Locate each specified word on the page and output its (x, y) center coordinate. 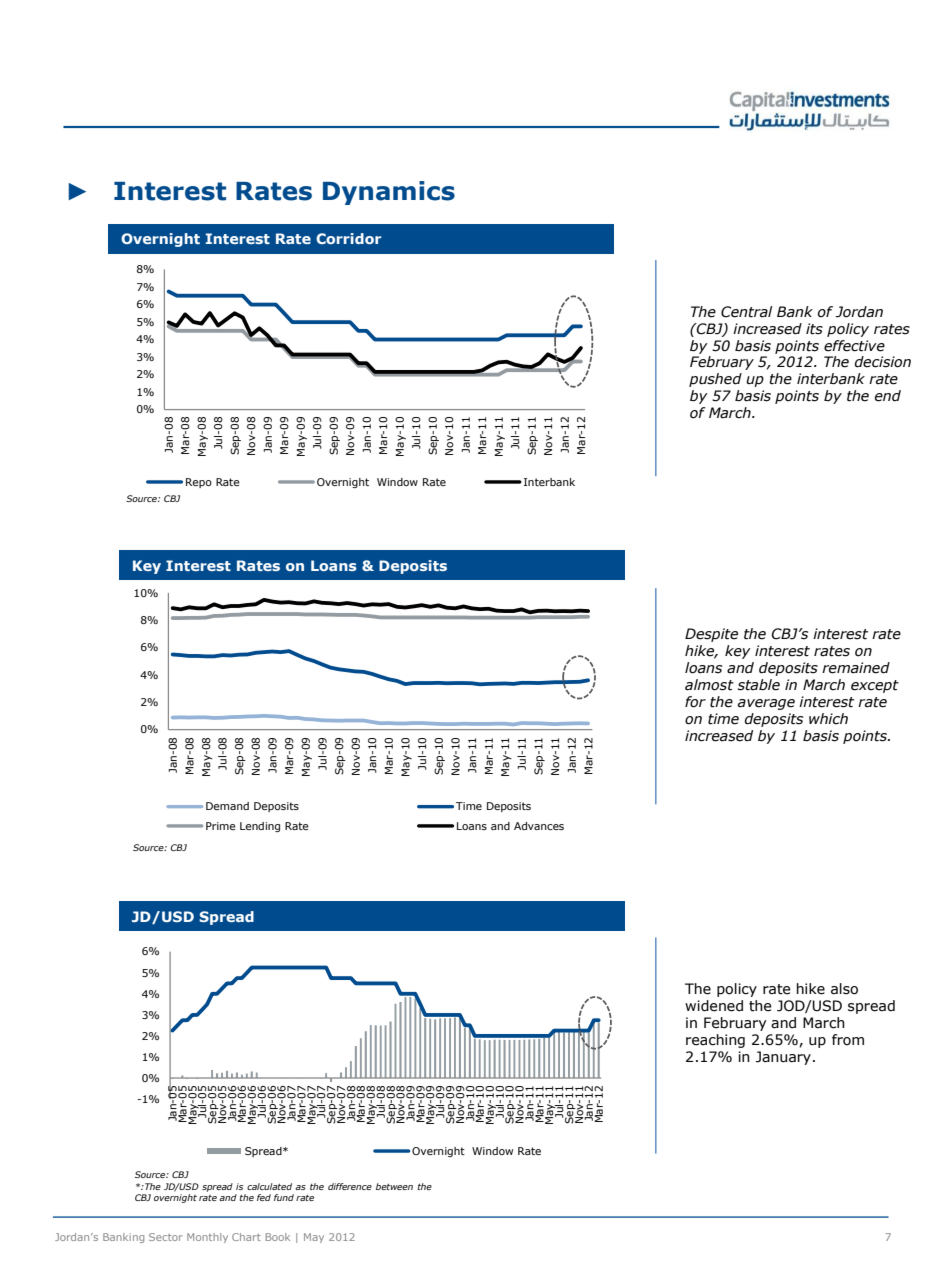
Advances (539, 826)
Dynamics (389, 193)
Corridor (348, 238)
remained (856, 668)
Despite (711, 635)
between (394, 1186)
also (844, 989)
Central (746, 312)
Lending (260, 827)
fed (264, 1197)
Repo (199, 483)
